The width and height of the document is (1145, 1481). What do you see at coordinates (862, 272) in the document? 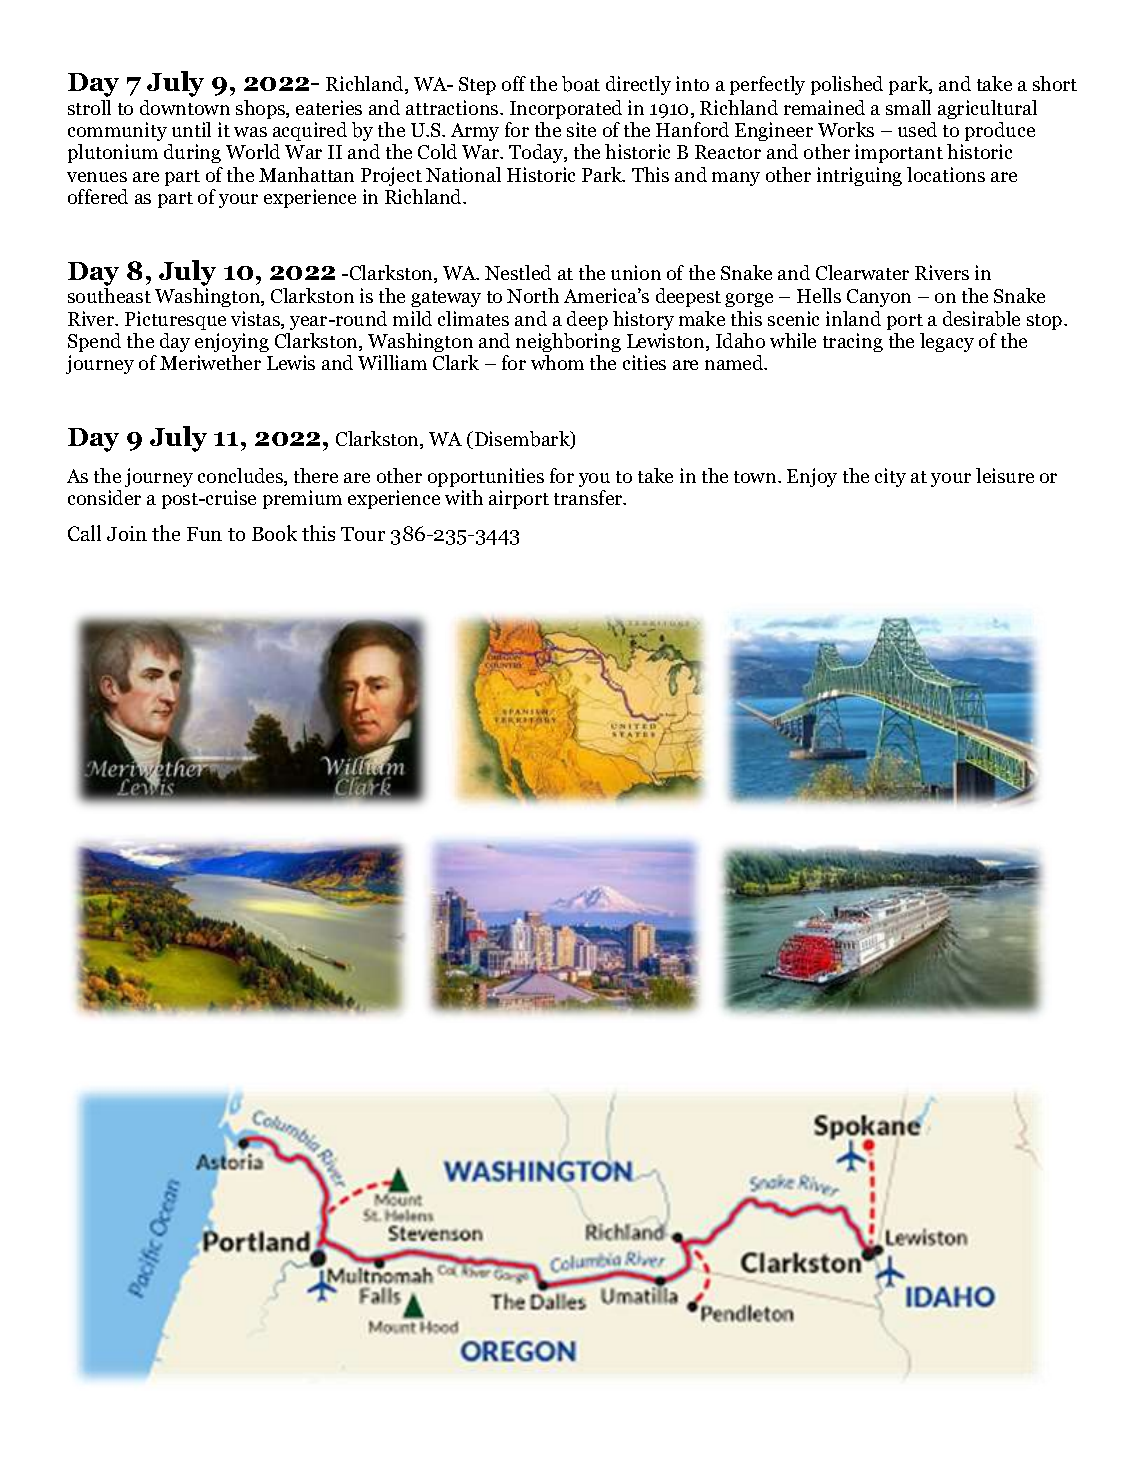
I see `Clearwater` at bounding box center [862, 272].
